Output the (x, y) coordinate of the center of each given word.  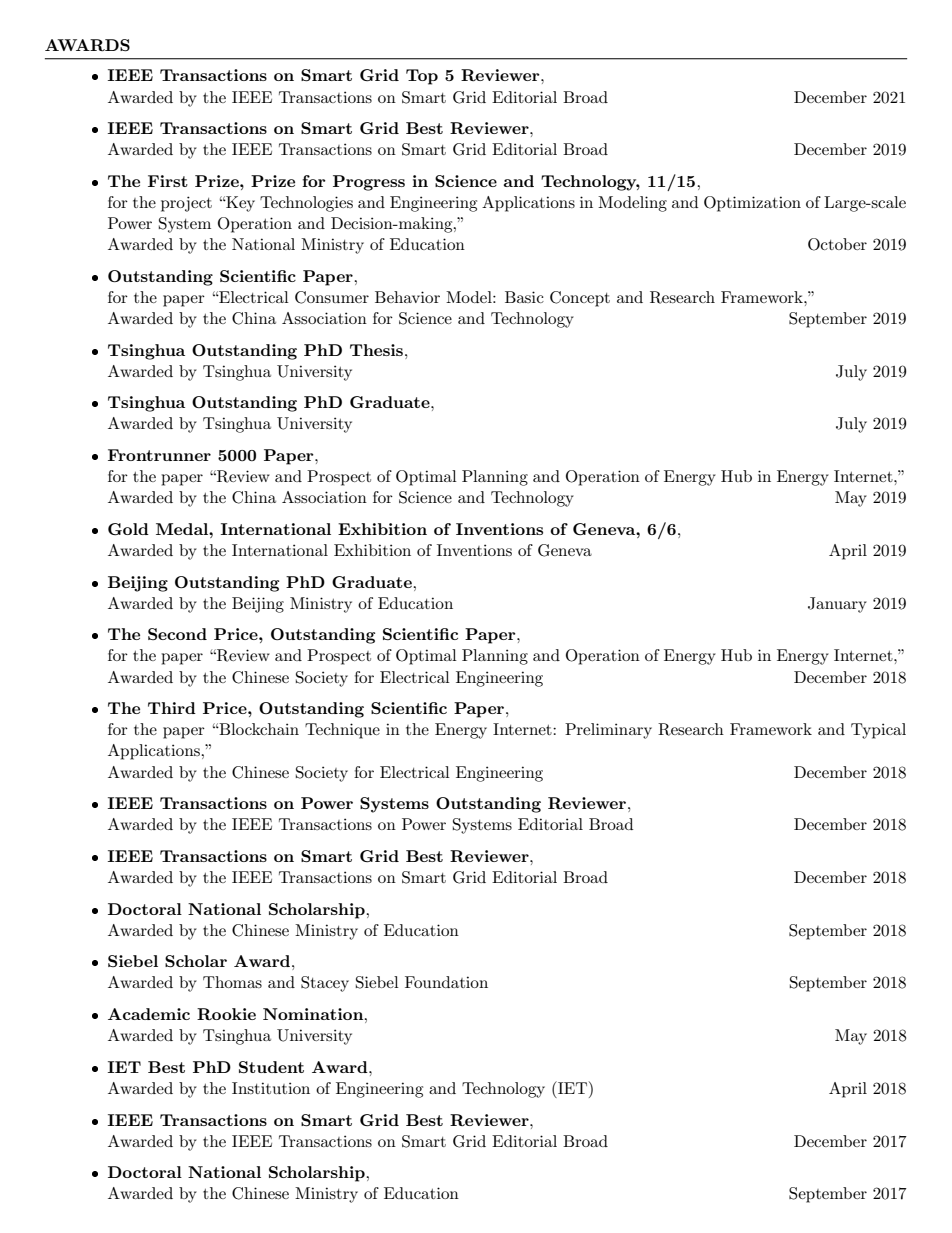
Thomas (232, 982)
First (168, 181)
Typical (878, 731)
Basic (524, 297)
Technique (342, 731)
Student (271, 1067)
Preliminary (608, 731)
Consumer (332, 297)
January (837, 605)
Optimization (752, 204)
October (837, 244)
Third (172, 708)
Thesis (376, 350)
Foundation (446, 982)
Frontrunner (159, 455)
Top (422, 77)
